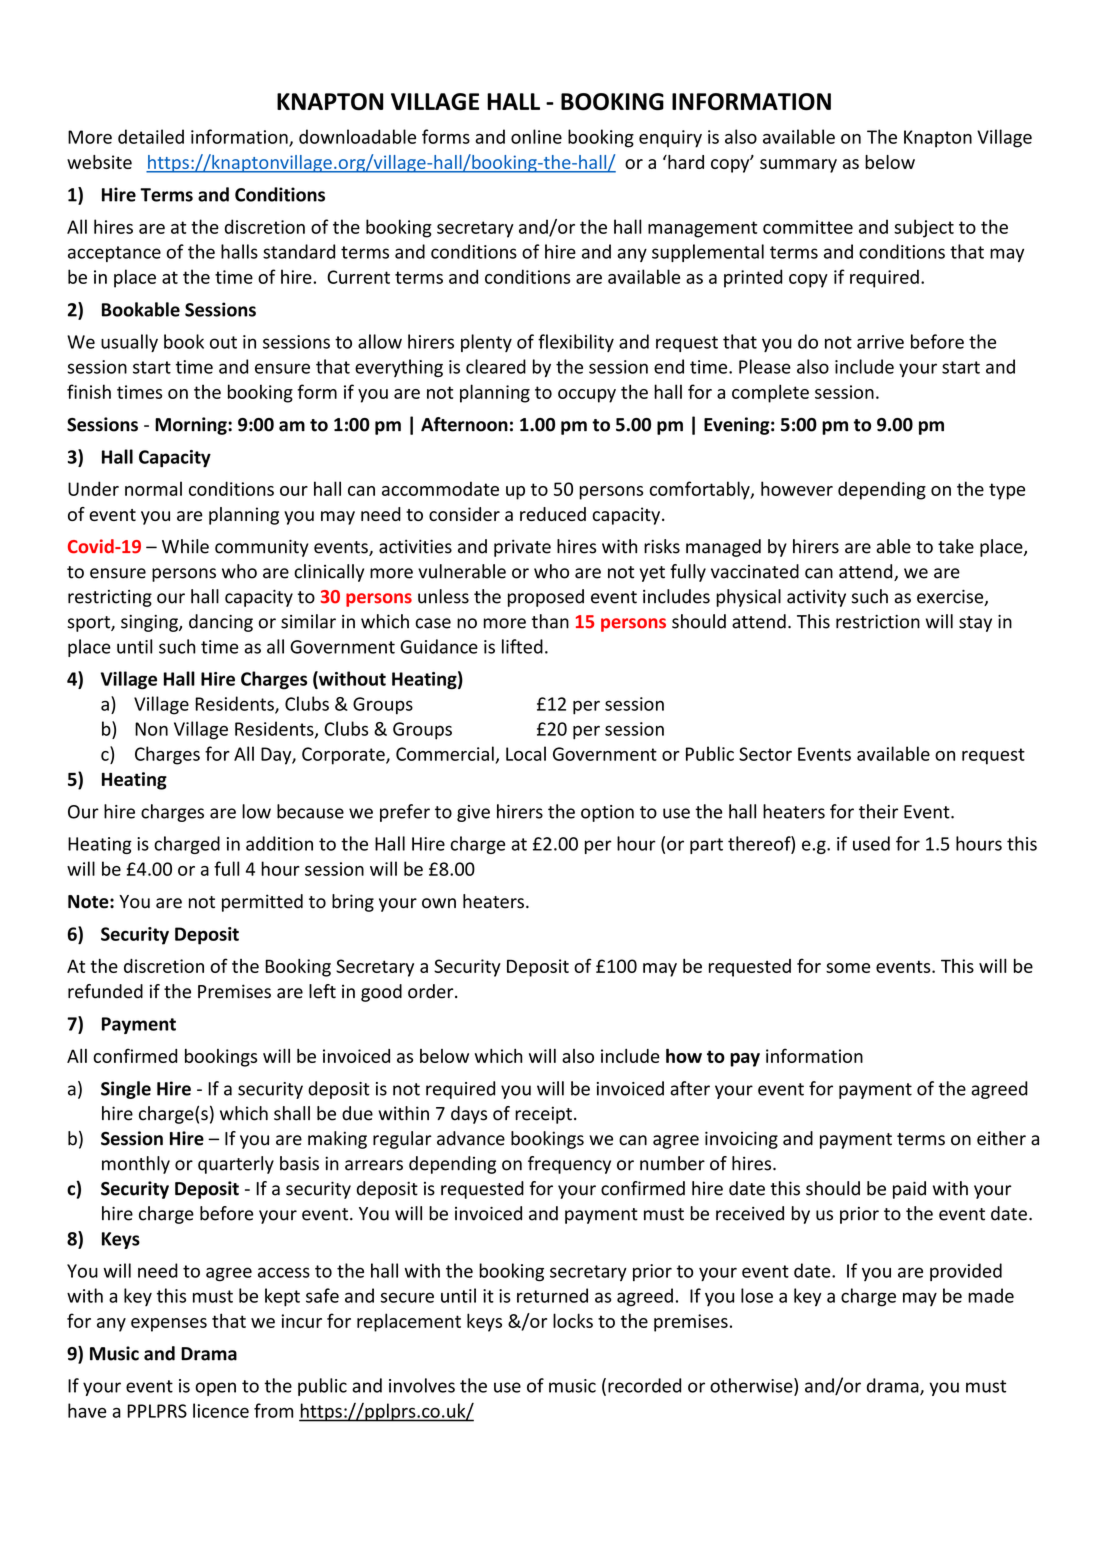 This screenshot has height=1567, width=1108. Describe the element at coordinates (215, 1389) in the screenshot. I see `open` at that location.
